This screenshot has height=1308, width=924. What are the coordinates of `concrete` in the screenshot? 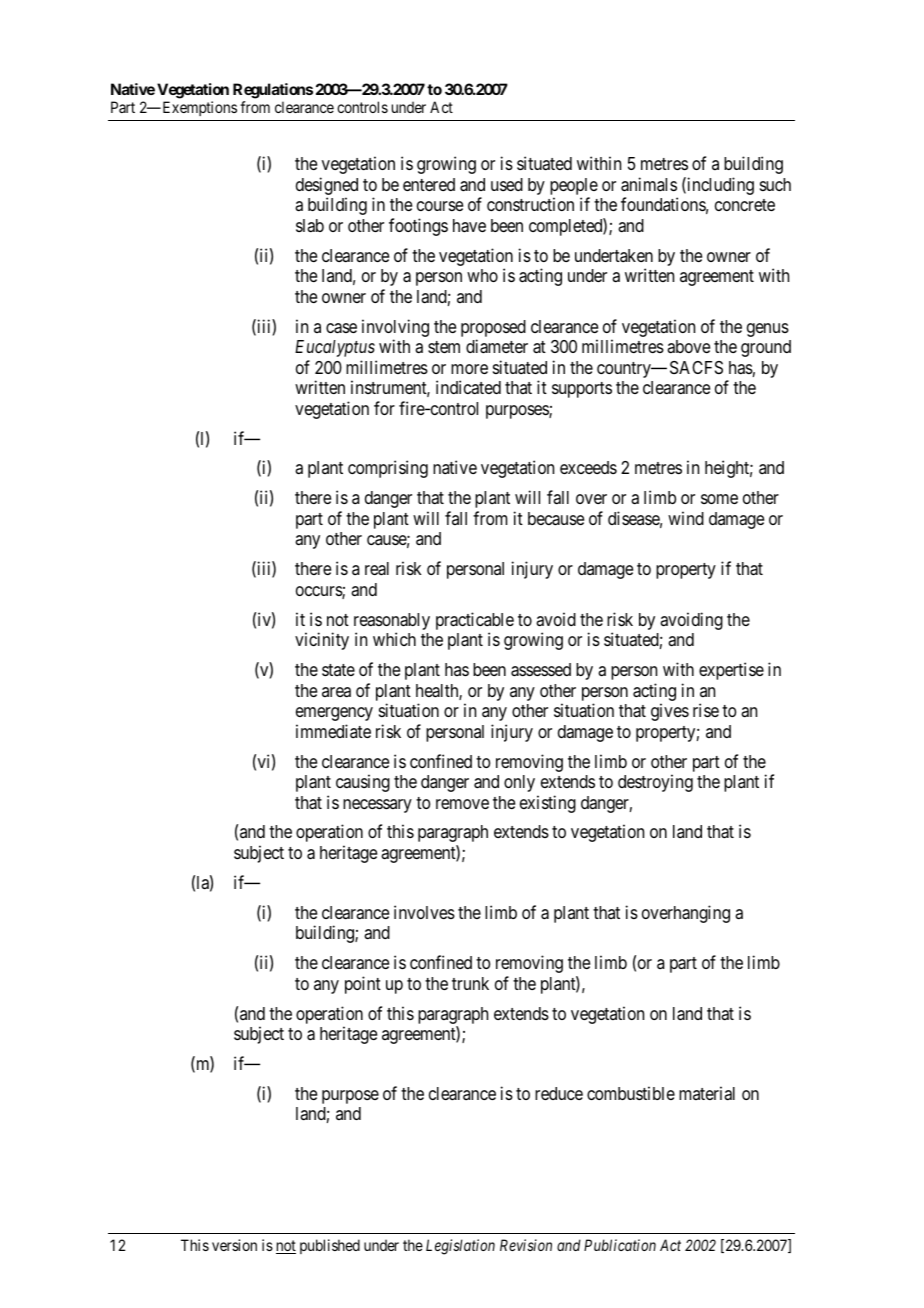 It's located at (745, 205).
